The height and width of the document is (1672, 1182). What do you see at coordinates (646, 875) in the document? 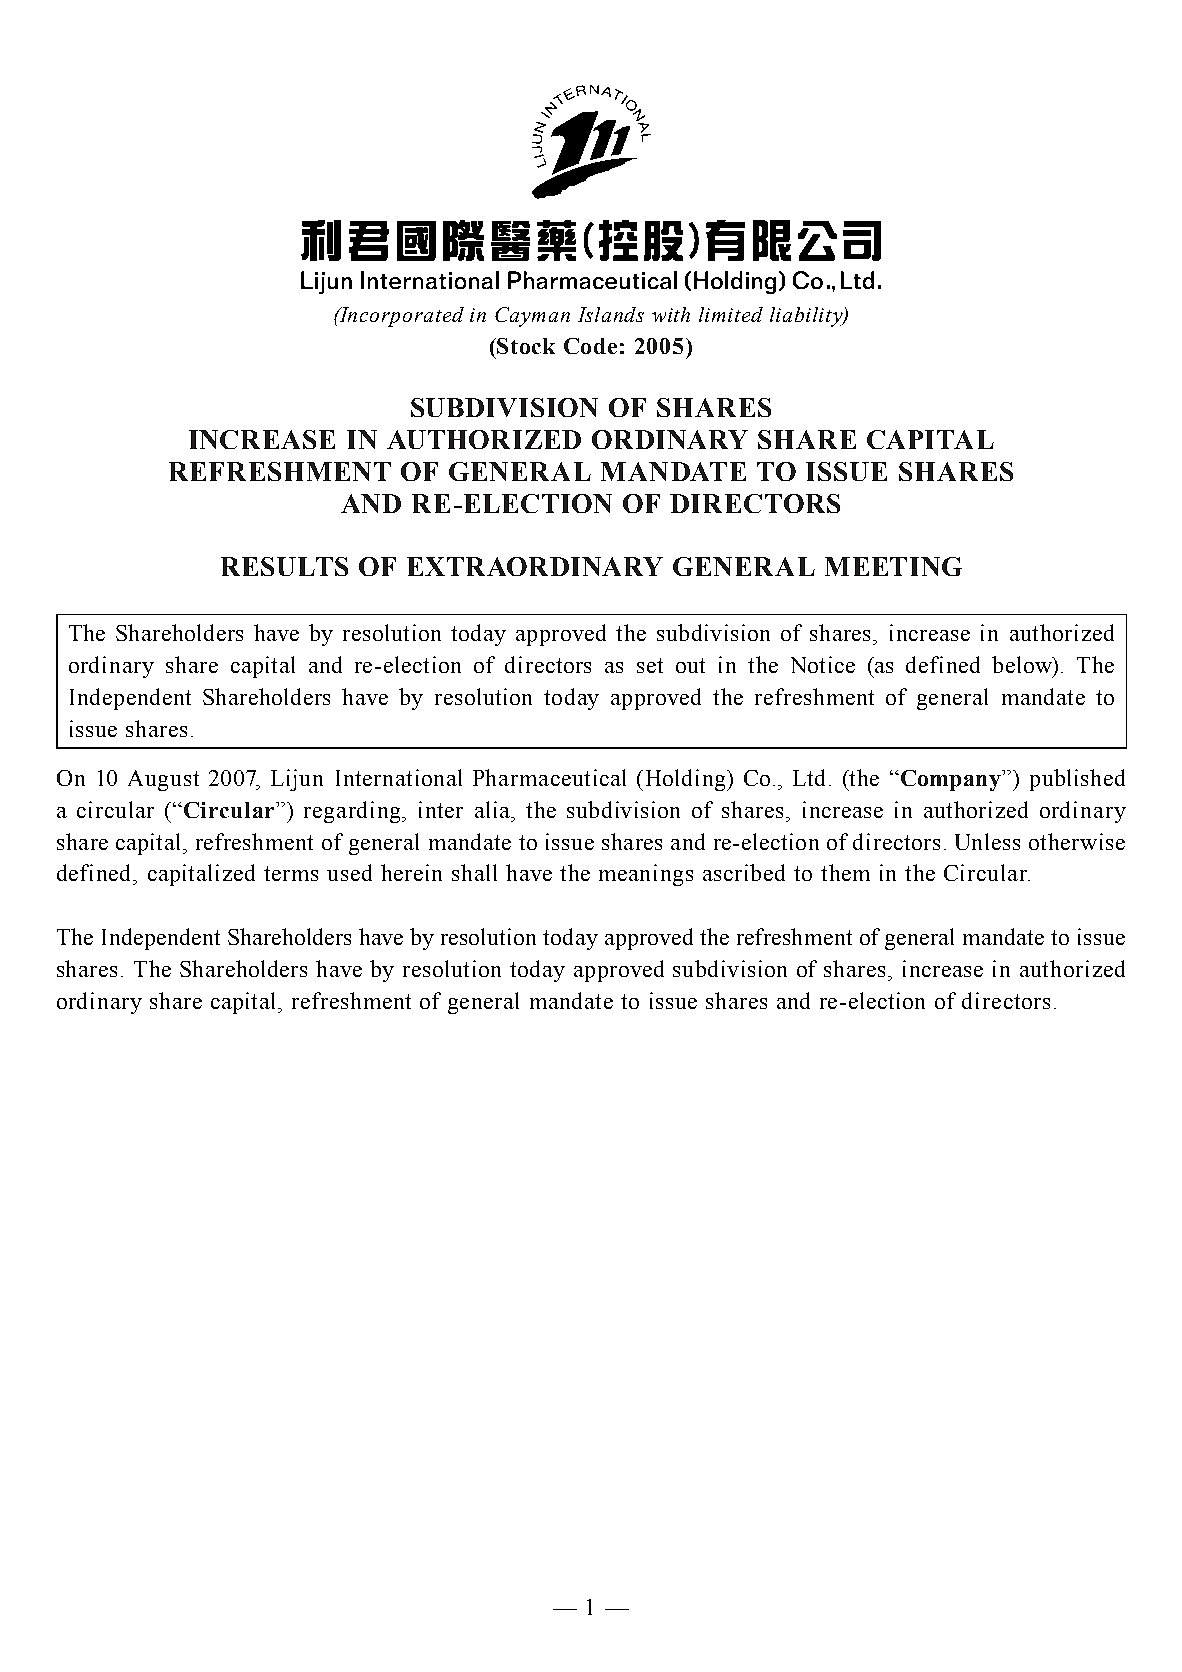
I see `meanings` at bounding box center [646, 875].
